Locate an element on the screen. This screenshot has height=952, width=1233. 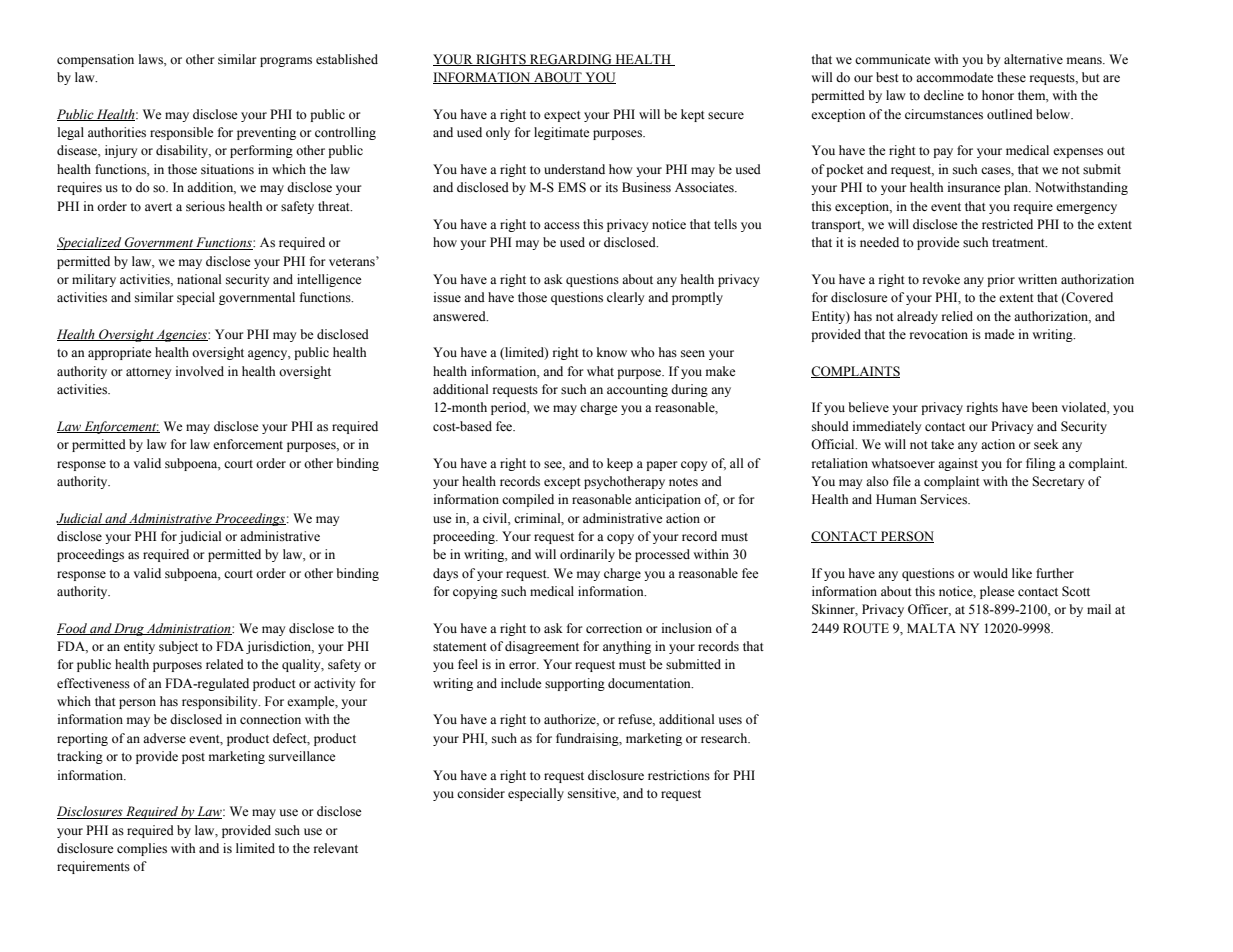
access is located at coordinates (562, 226).
